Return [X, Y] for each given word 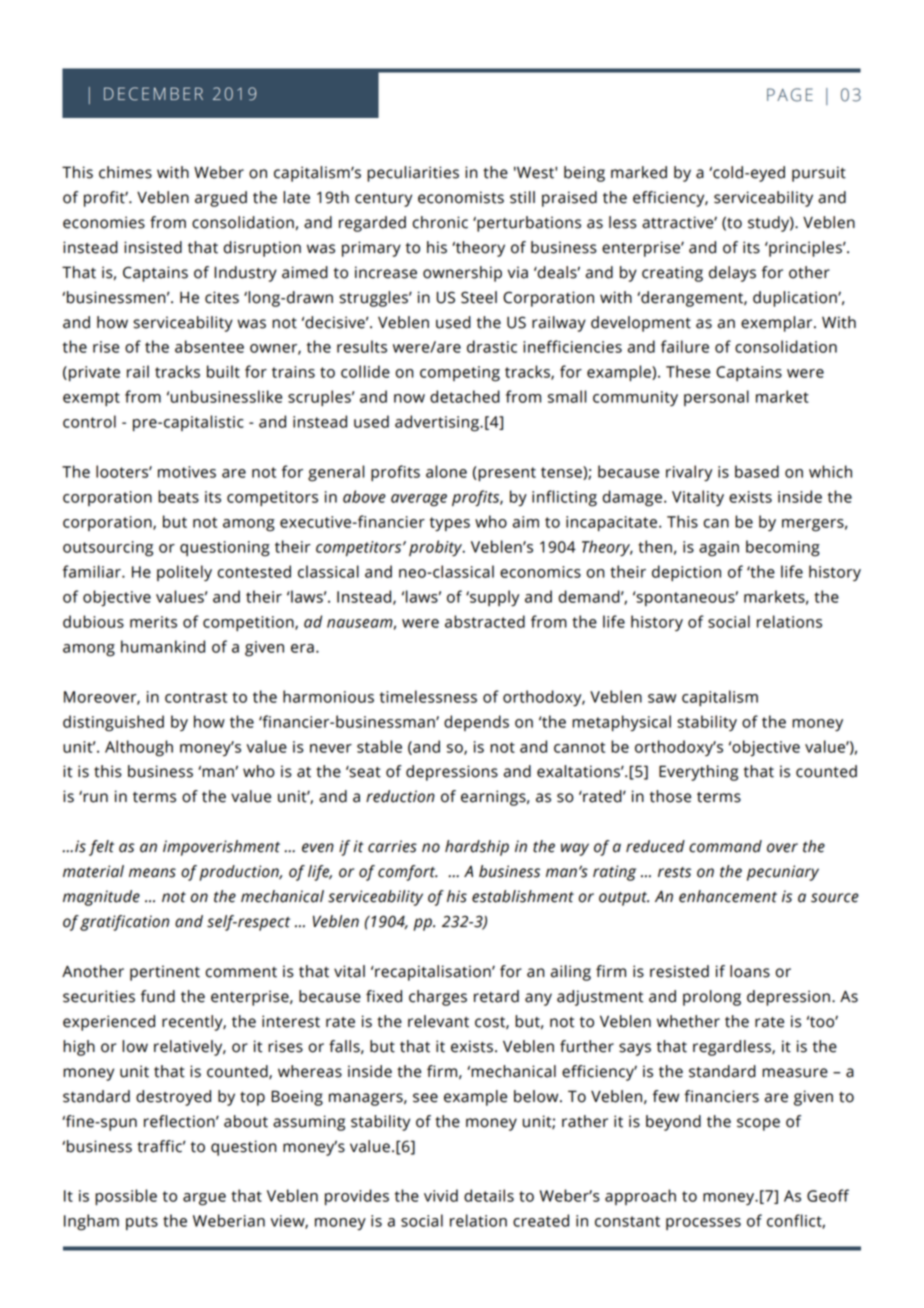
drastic [492, 346]
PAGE [790, 95]
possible [126, 1197]
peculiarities [413, 174]
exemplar [778, 324]
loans [750, 971]
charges [438, 998]
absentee [209, 346]
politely [184, 573]
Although [139, 748]
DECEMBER [153, 94]
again [719, 549]
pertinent [165, 973]
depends [476, 723]
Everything [698, 773]
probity [437, 548]
